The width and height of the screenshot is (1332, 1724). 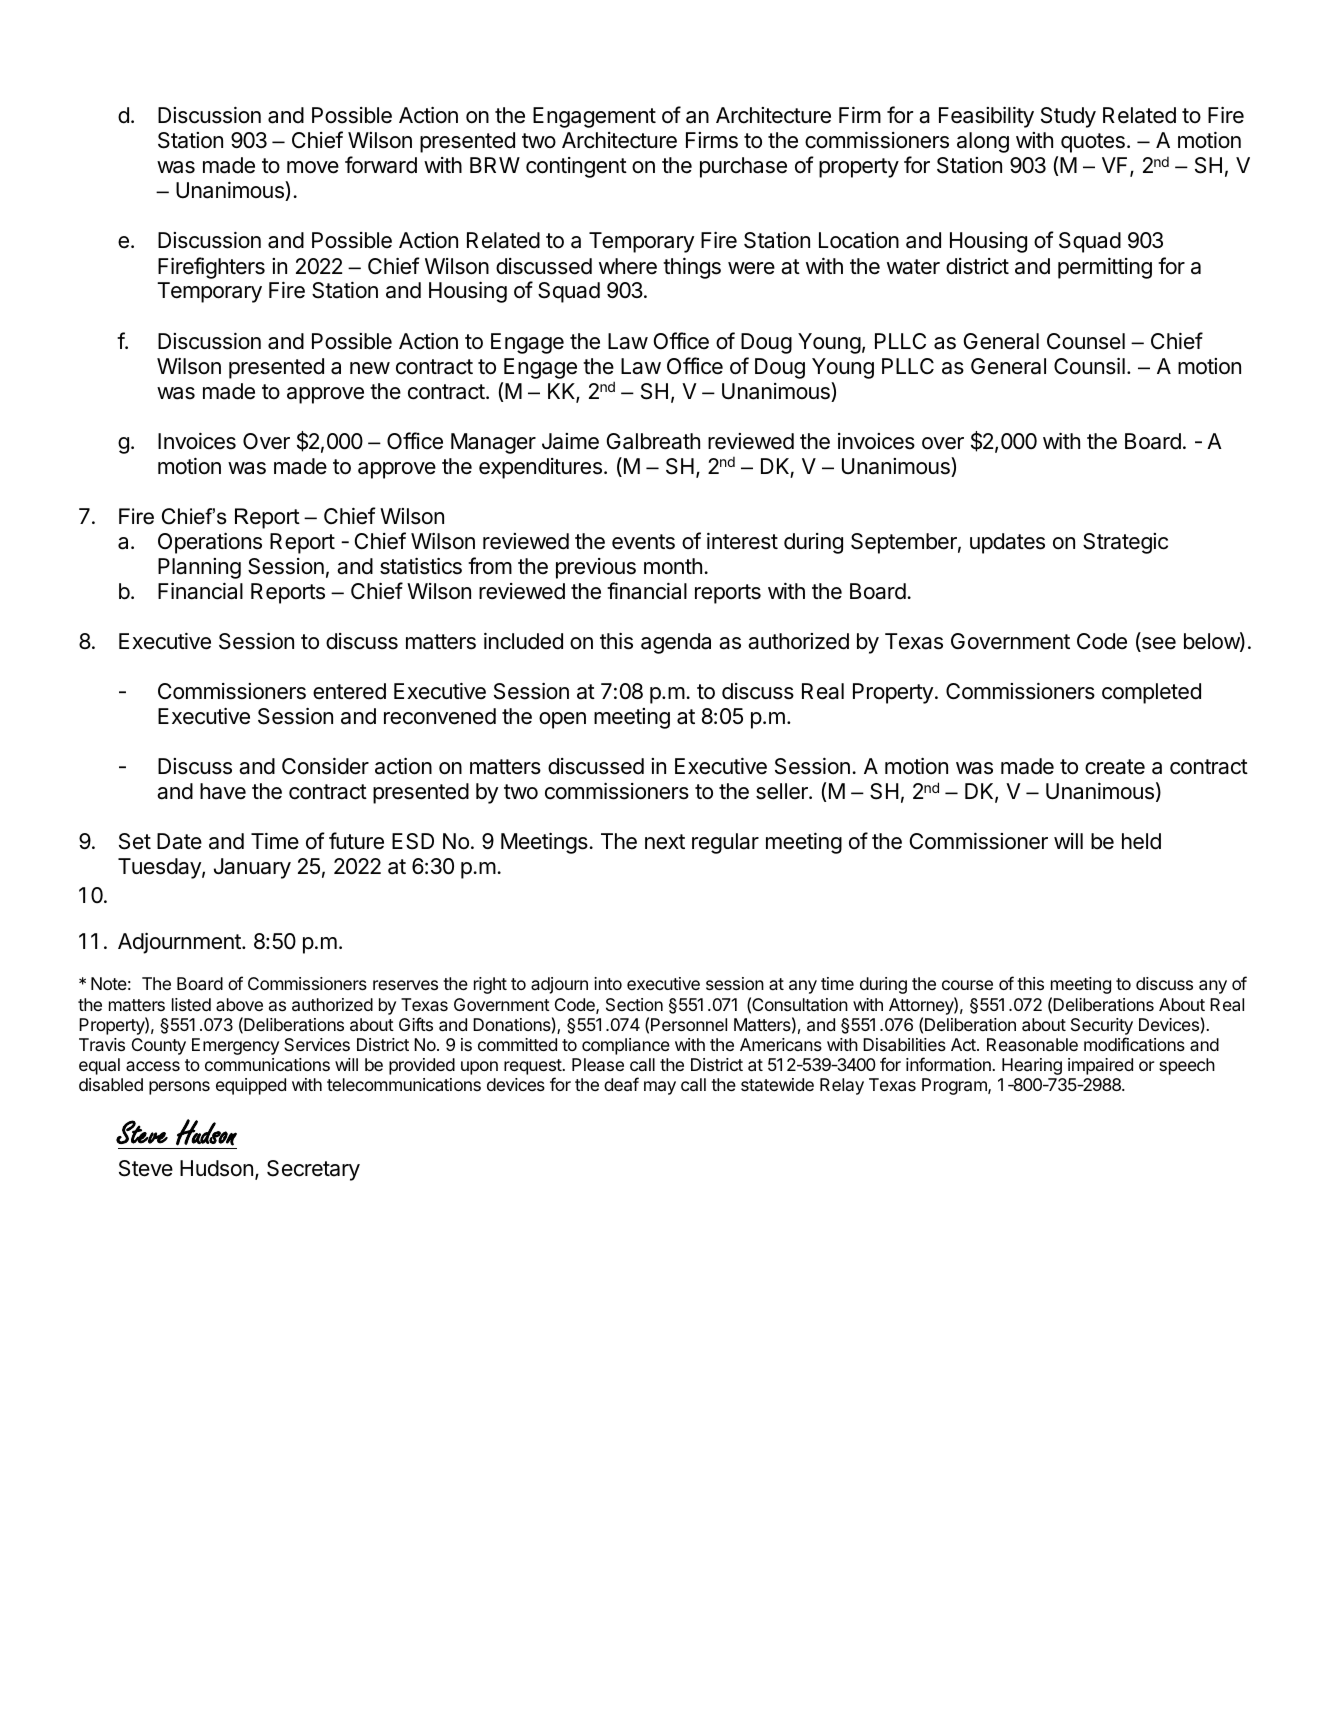 I want to click on quotes, so click(x=1093, y=143).
